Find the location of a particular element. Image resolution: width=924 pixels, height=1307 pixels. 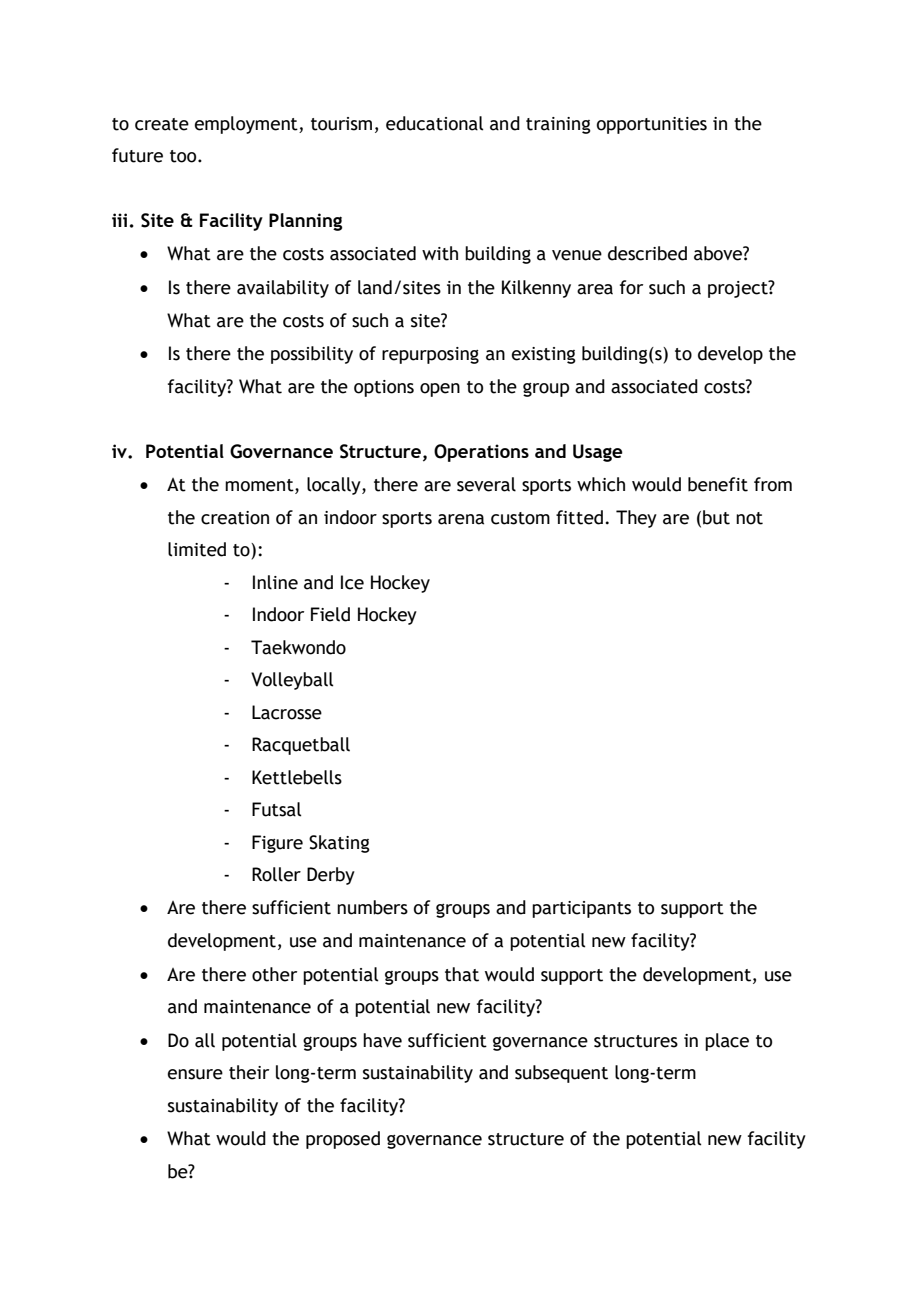

Futsal is located at coordinates (276, 809).
